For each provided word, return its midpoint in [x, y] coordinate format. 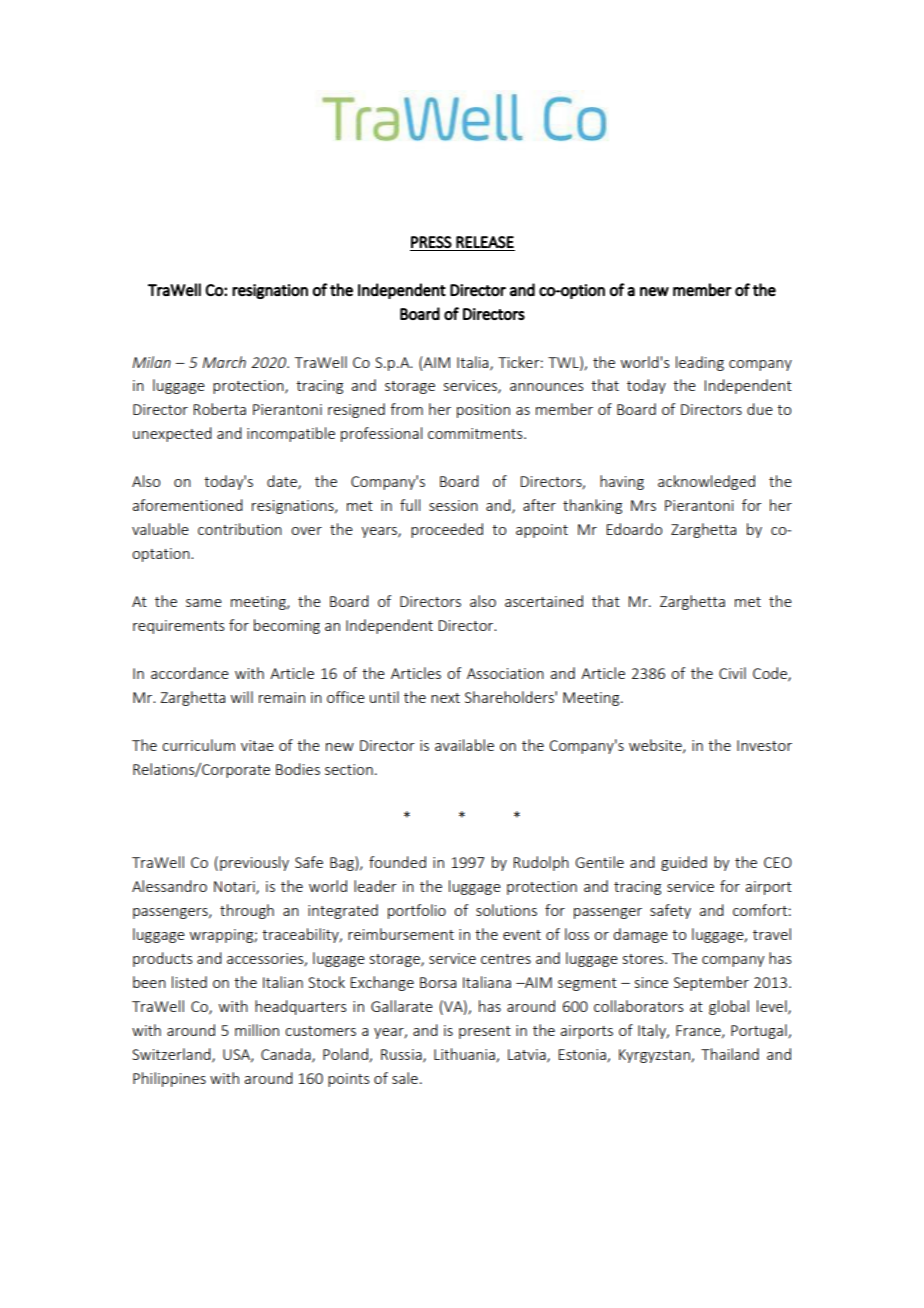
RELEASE [485, 242]
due [760, 409]
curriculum [198, 745]
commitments [476, 433]
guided [684, 863]
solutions [506, 910]
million [257, 1030]
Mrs [643, 505]
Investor [764, 745]
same [204, 603]
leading [700, 363]
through [247, 911]
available [464, 745]
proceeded [447, 530]
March [224, 362]
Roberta [219, 409]
